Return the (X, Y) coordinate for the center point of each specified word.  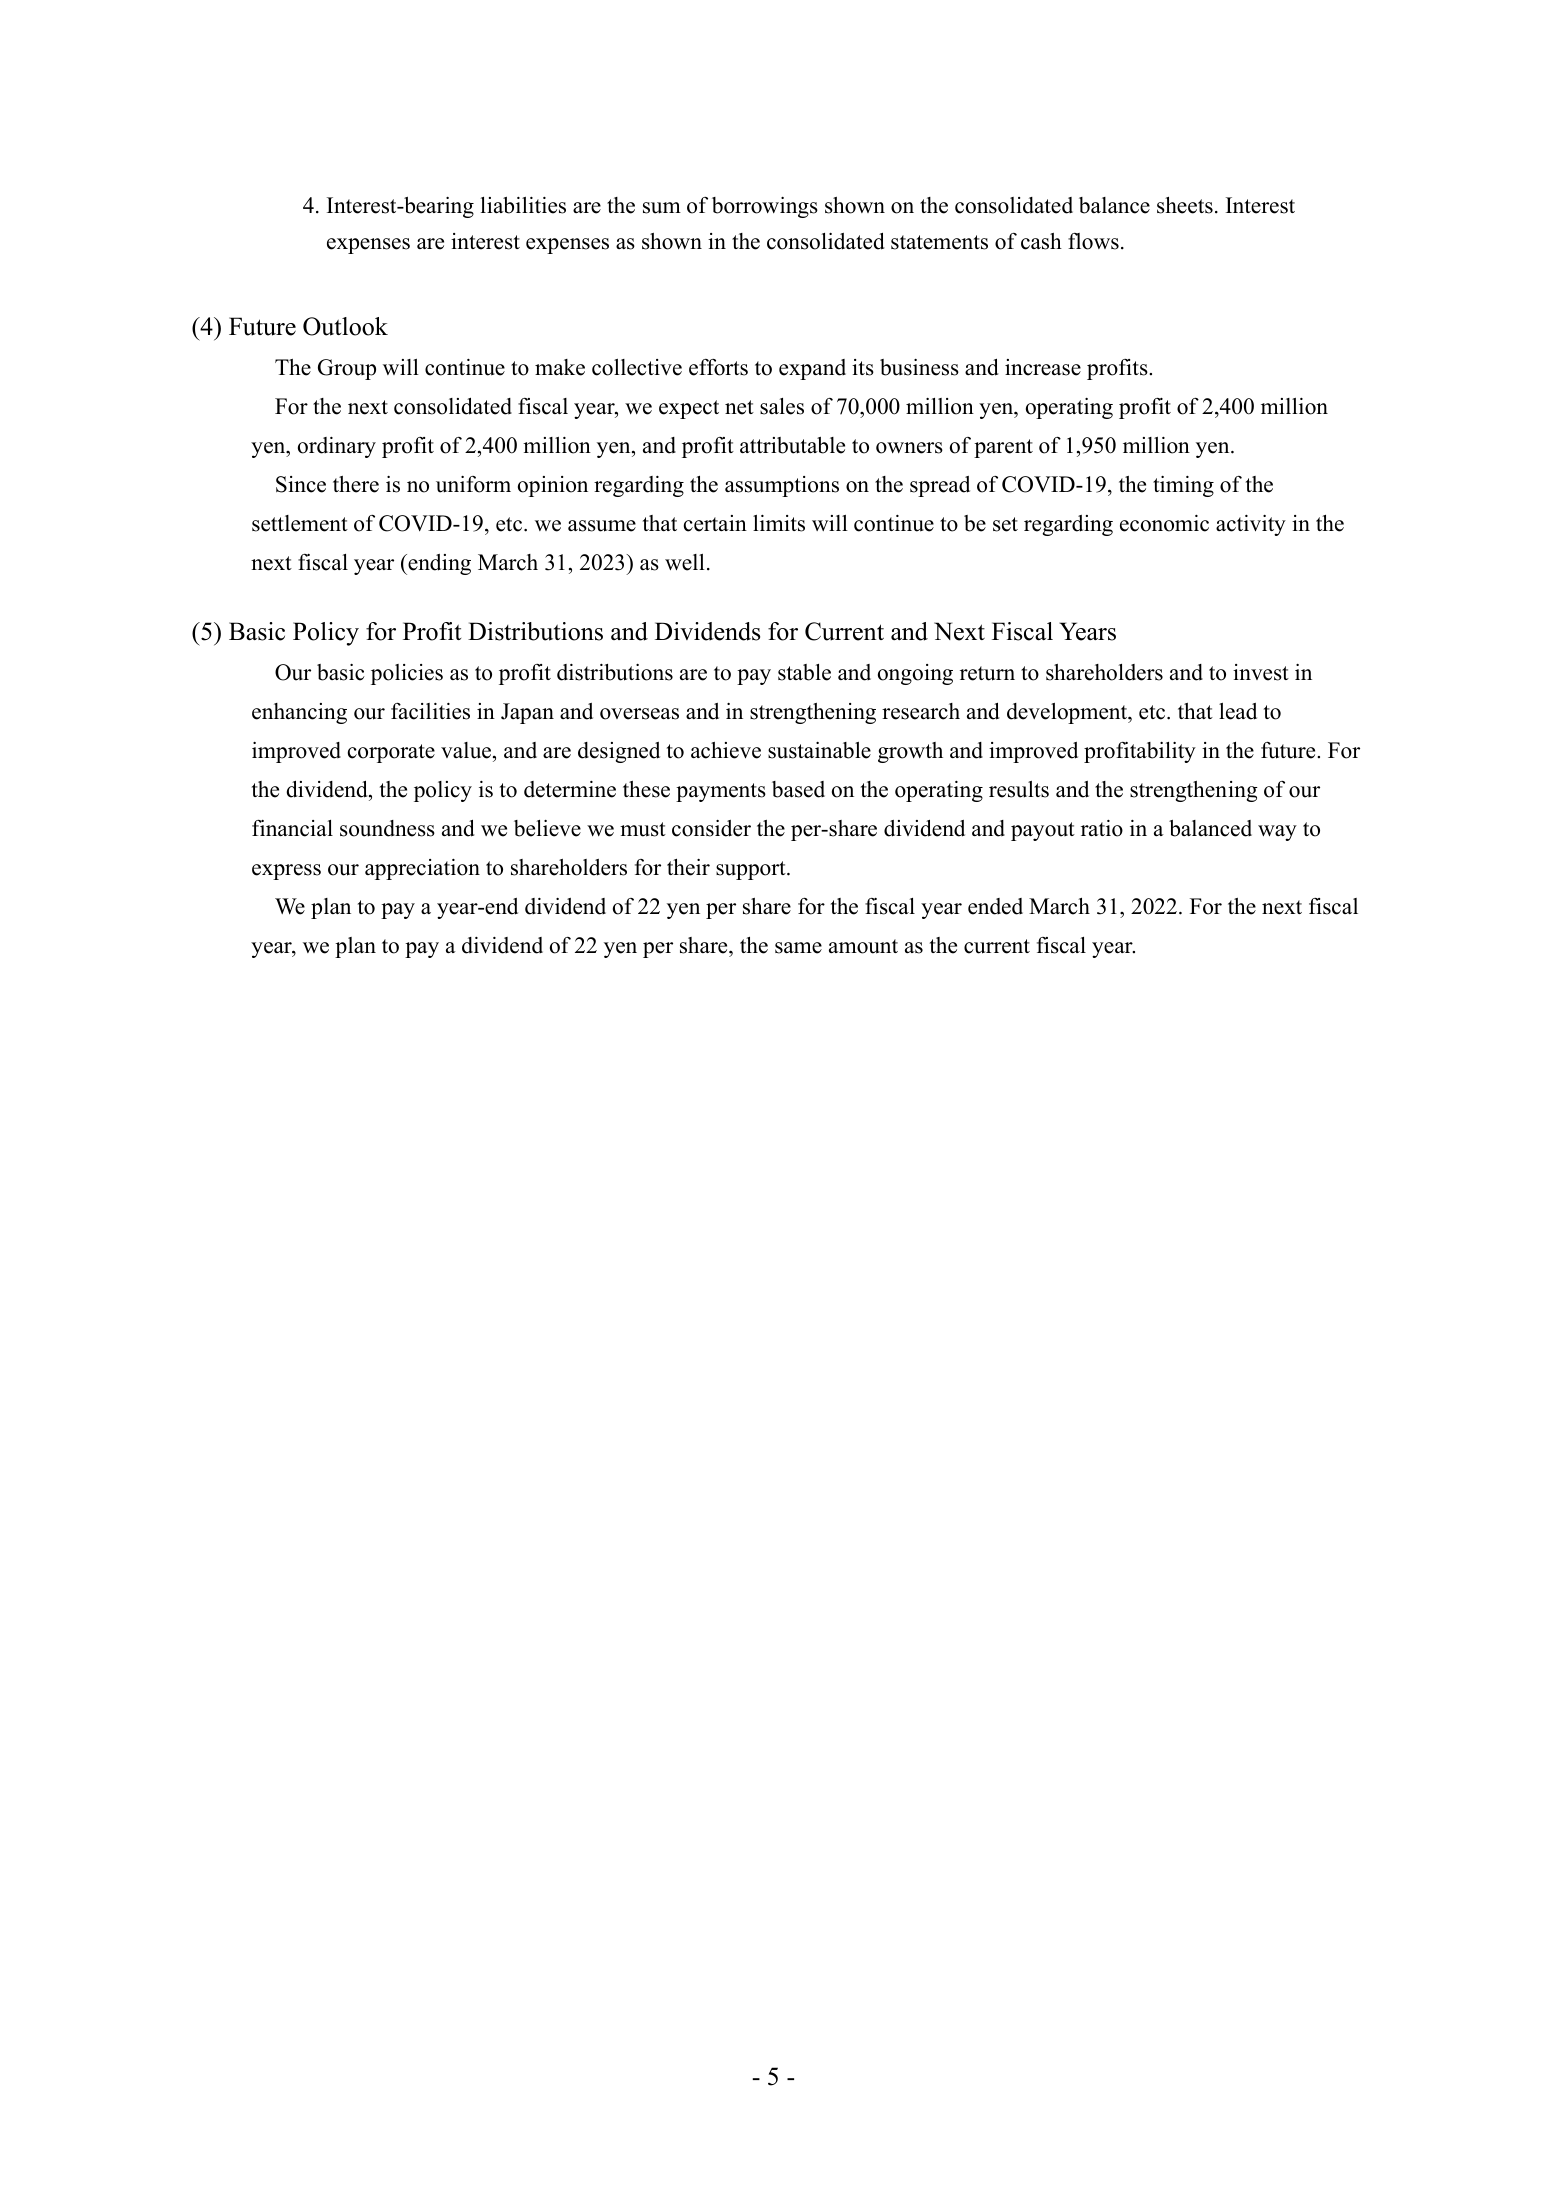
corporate (391, 753)
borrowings (765, 207)
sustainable (819, 750)
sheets (1185, 205)
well (685, 562)
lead (1238, 711)
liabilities (523, 205)
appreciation (422, 869)
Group (347, 369)
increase (1043, 367)
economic (1164, 523)
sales (782, 406)
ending (438, 564)
